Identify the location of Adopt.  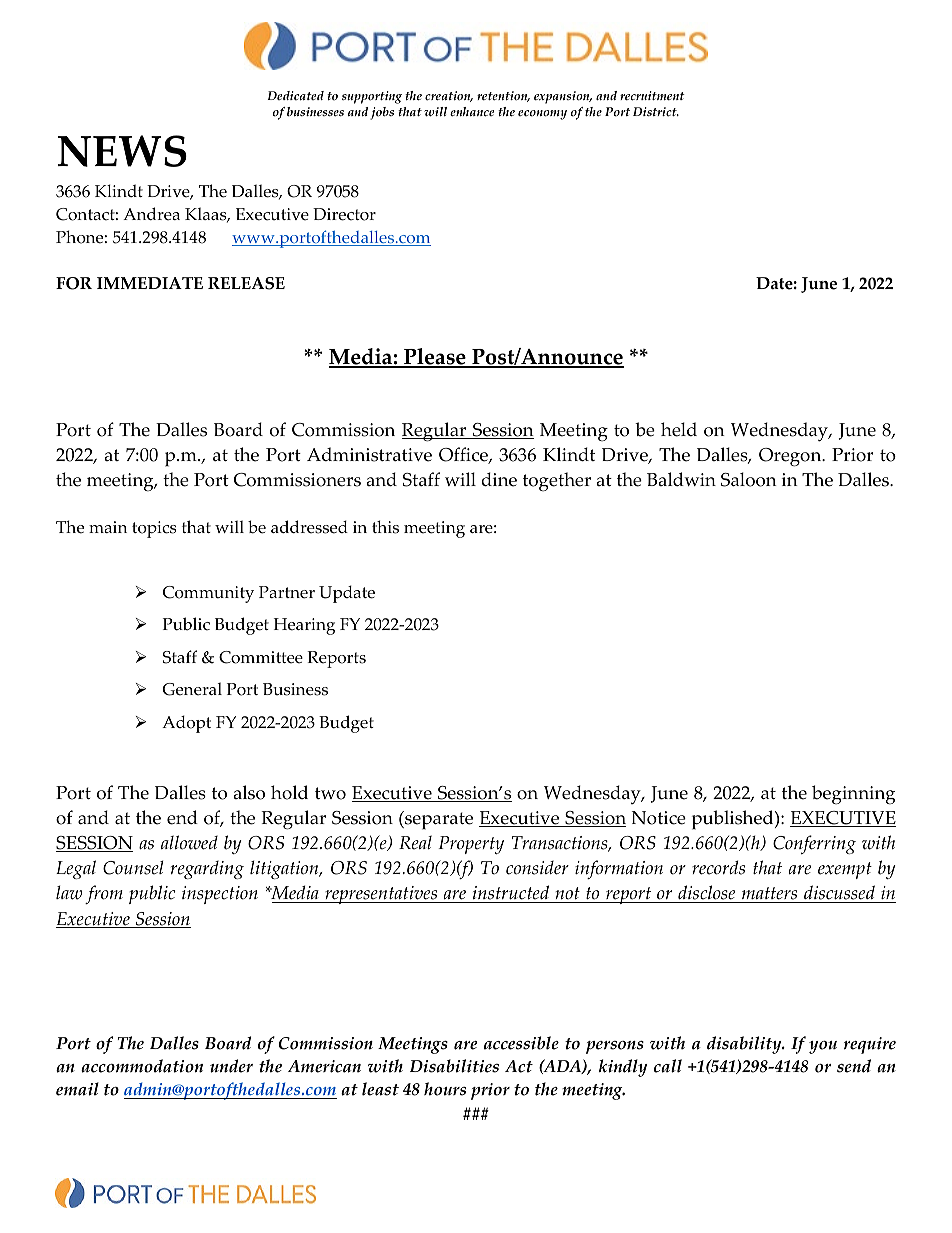
(186, 724).
